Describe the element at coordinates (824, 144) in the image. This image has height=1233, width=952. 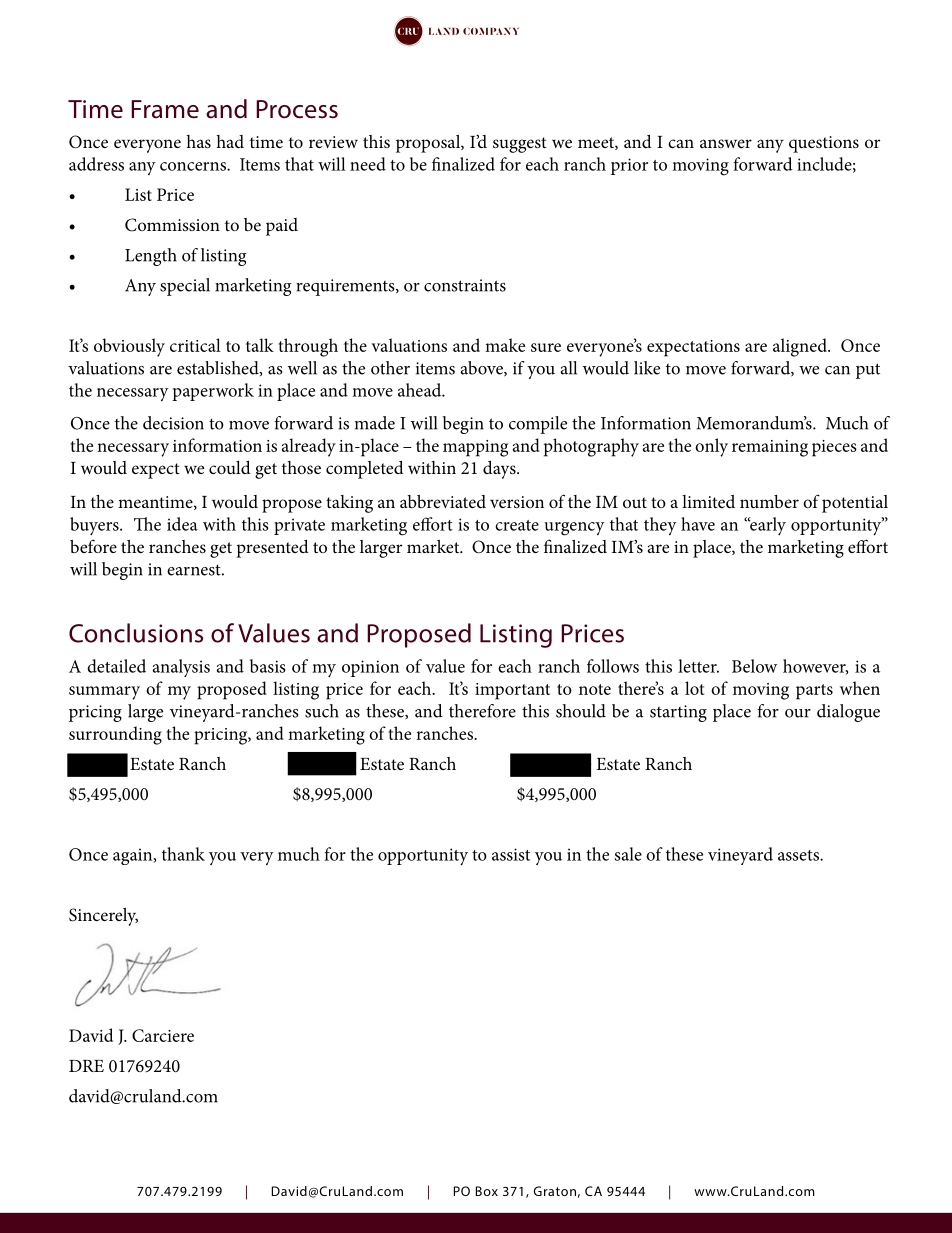
I see `questions` at that location.
